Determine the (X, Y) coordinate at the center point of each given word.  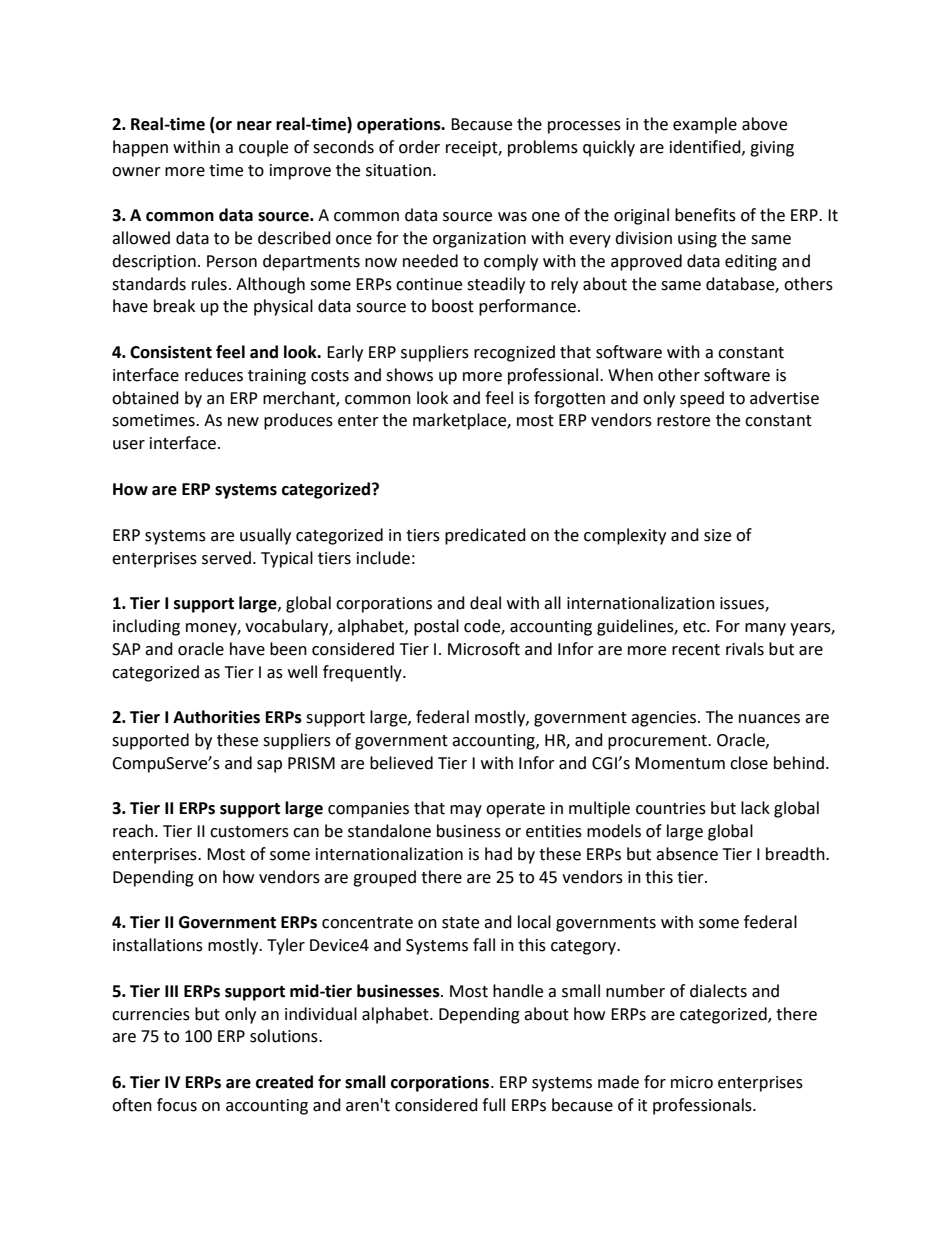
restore (683, 421)
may (466, 811)
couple (263, 148)
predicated (485, 536)
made (618, 1082)
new (243, 422)
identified (706, 147)
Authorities (216, 717)
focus (177, 1105)
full (493, 1105)
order (419, 147)
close (749, 763)
